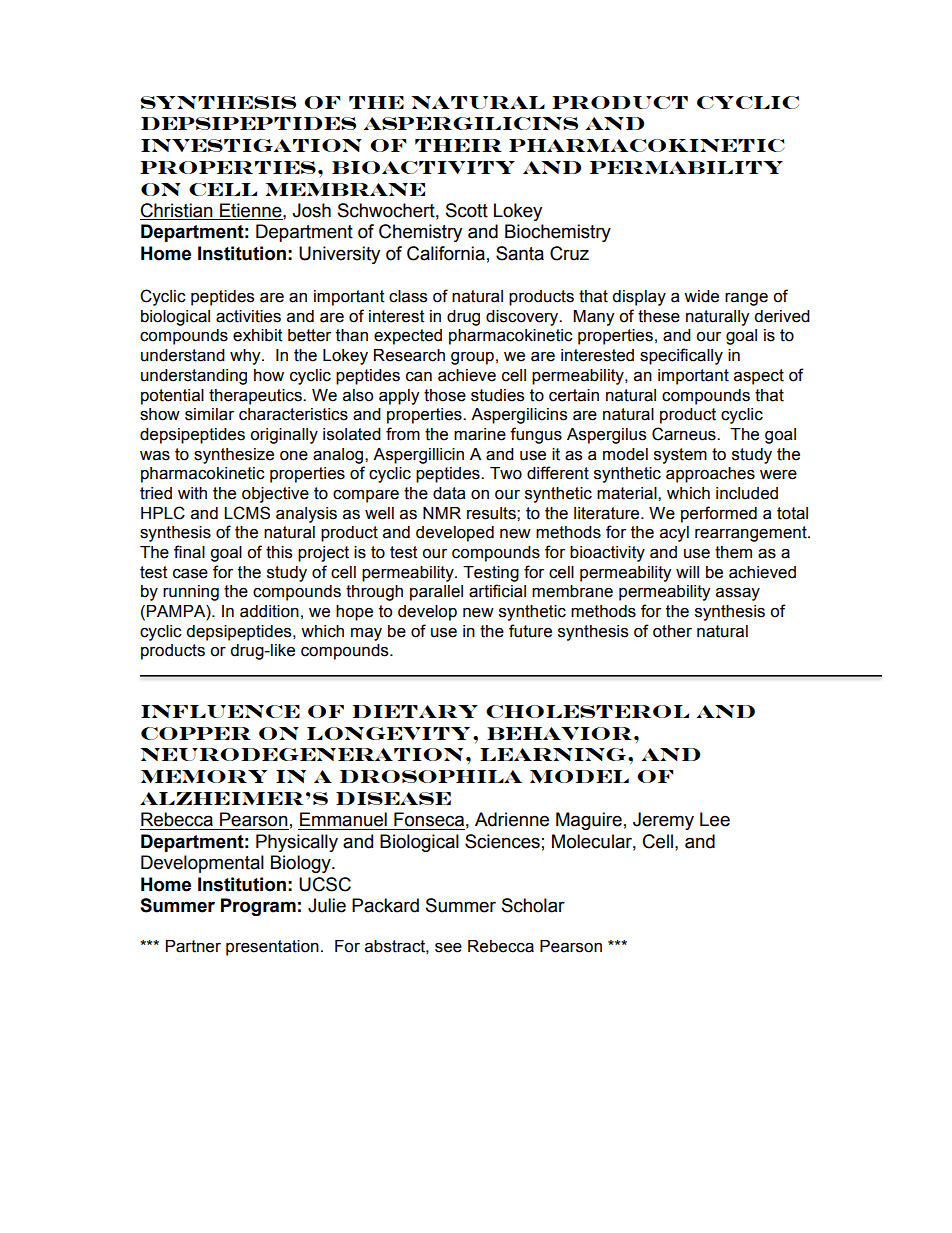 This screenshot has height=1233, width=952. Describe the element at coordinates (715, 819) in the screenshot. I see `Lee` at that location.
